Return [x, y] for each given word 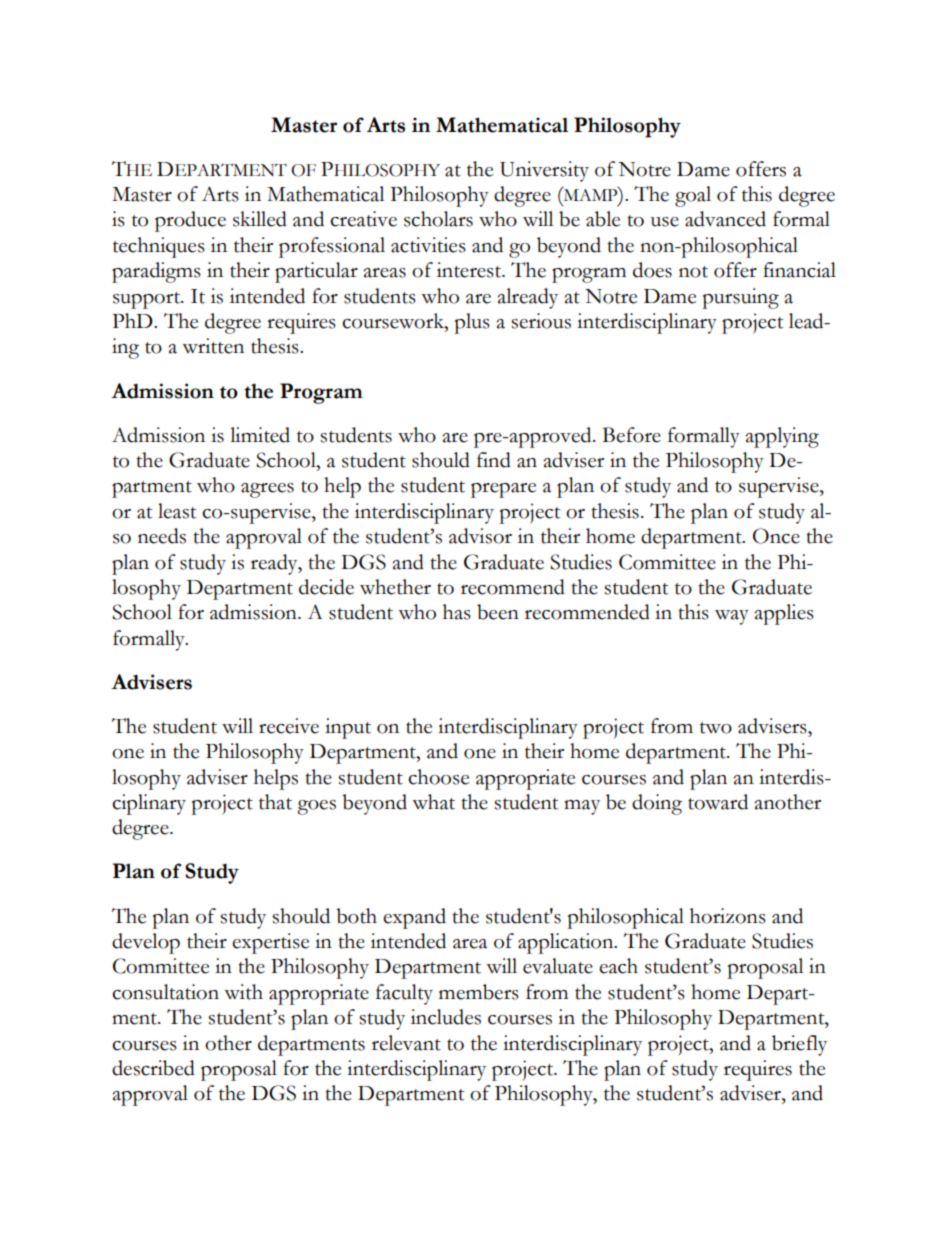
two [716, 728]
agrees [267, 490]
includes [446, 1017]
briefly [799, 1045]
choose [438, 777]
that [275, 802]
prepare [503, 490]
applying [782, 437]
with [243, 992]
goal [693, 196]
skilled [260, 219]
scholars [438, 219]
